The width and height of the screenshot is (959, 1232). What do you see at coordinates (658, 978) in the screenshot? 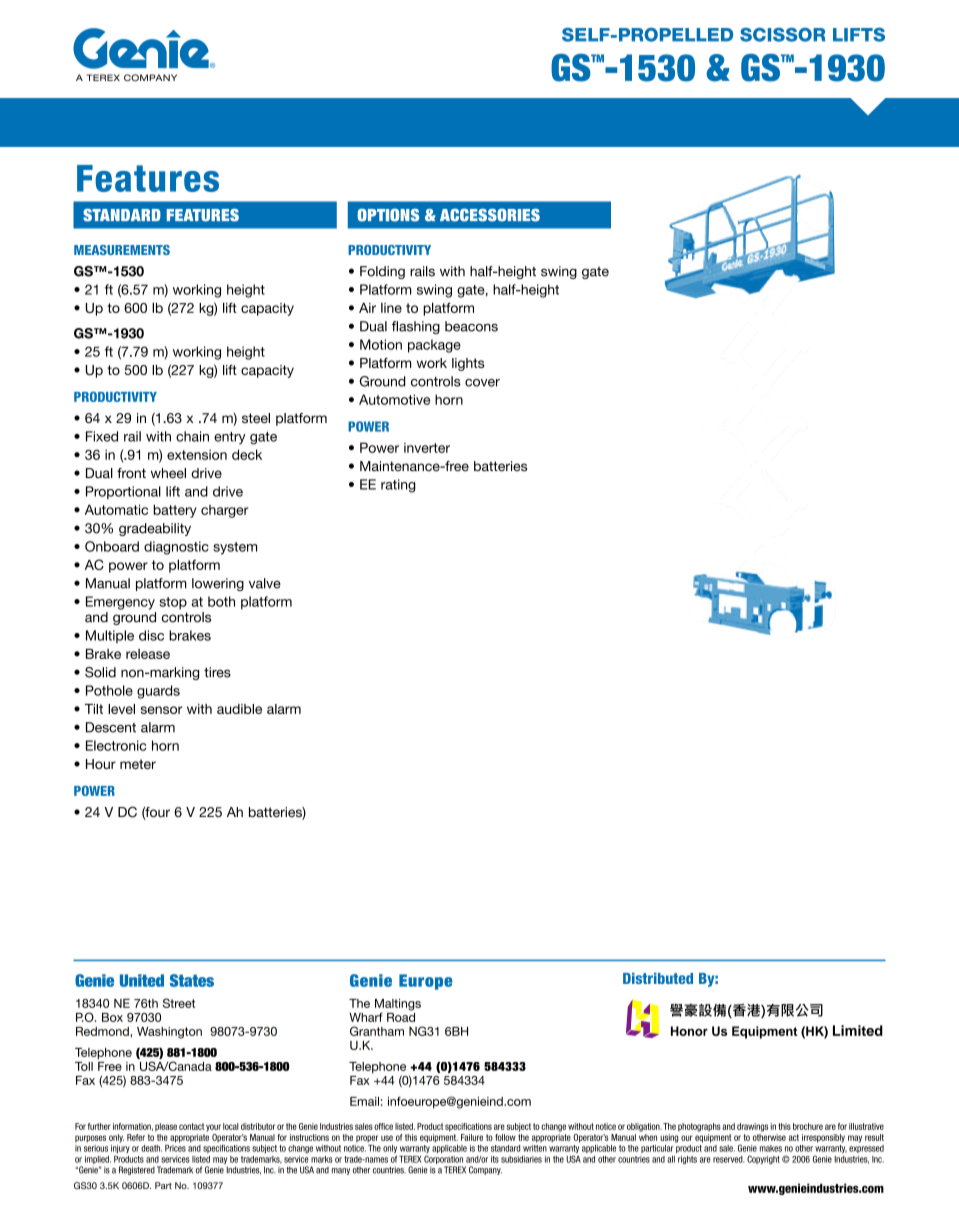
I see `Distributed` at bounding box center [658, 978].
